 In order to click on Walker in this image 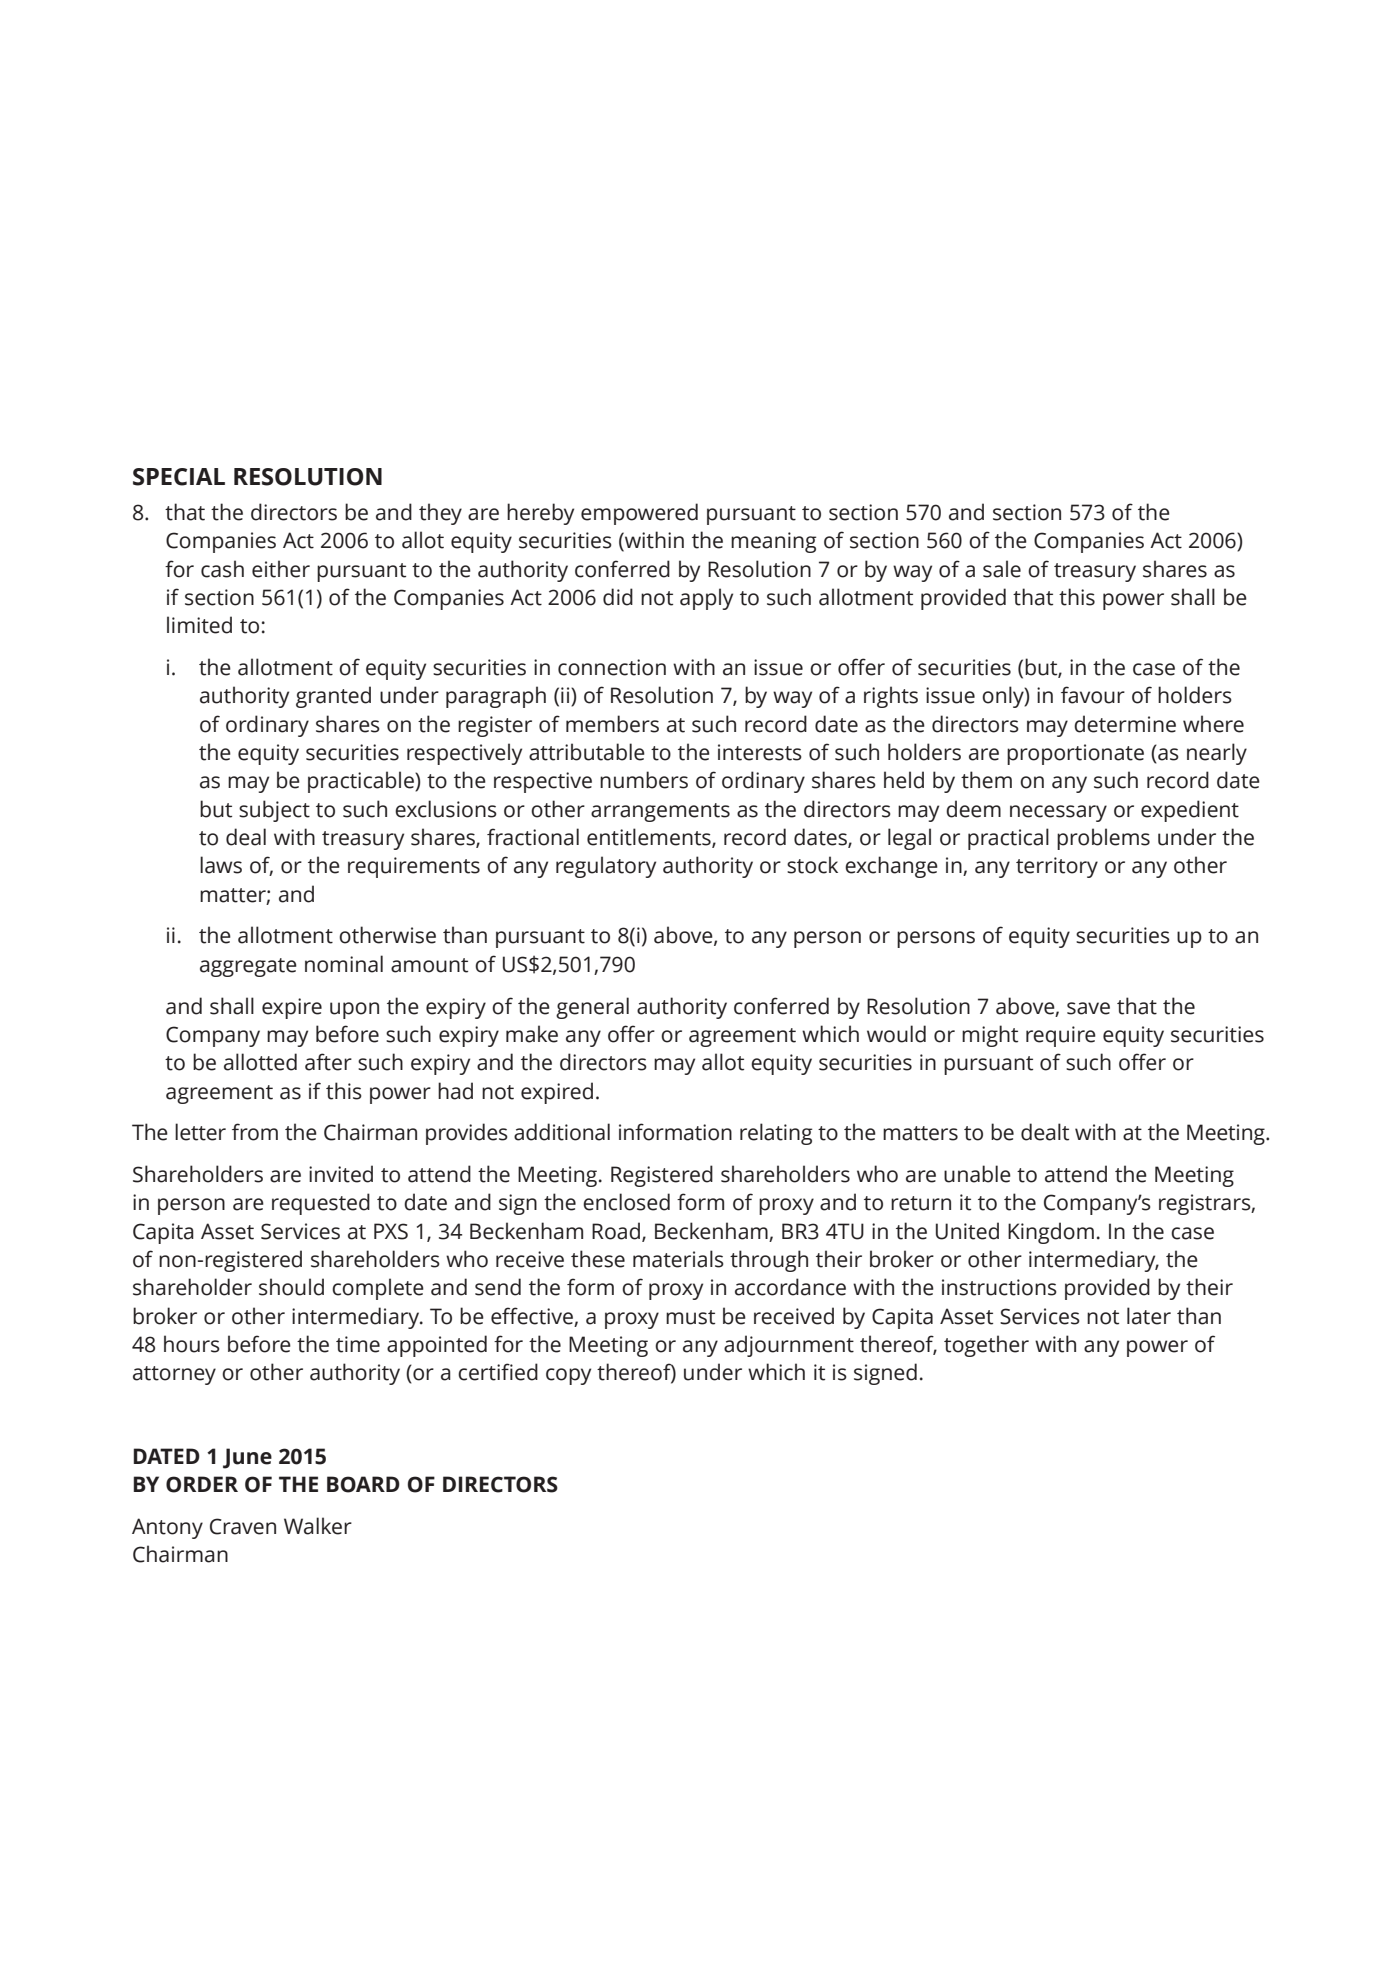, I will do `click(318, 1526)`.
